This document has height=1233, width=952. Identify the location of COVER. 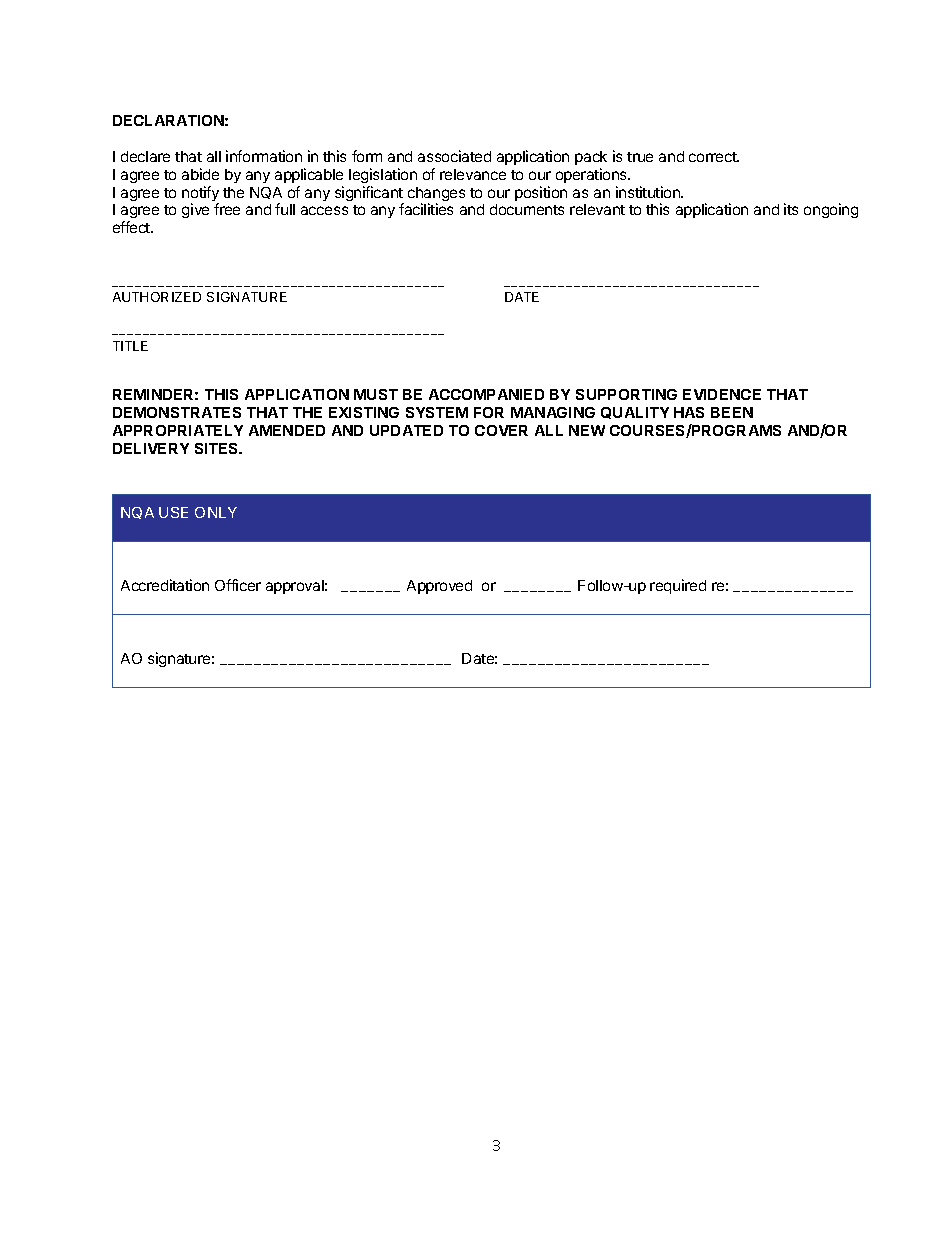
(501, 430).
